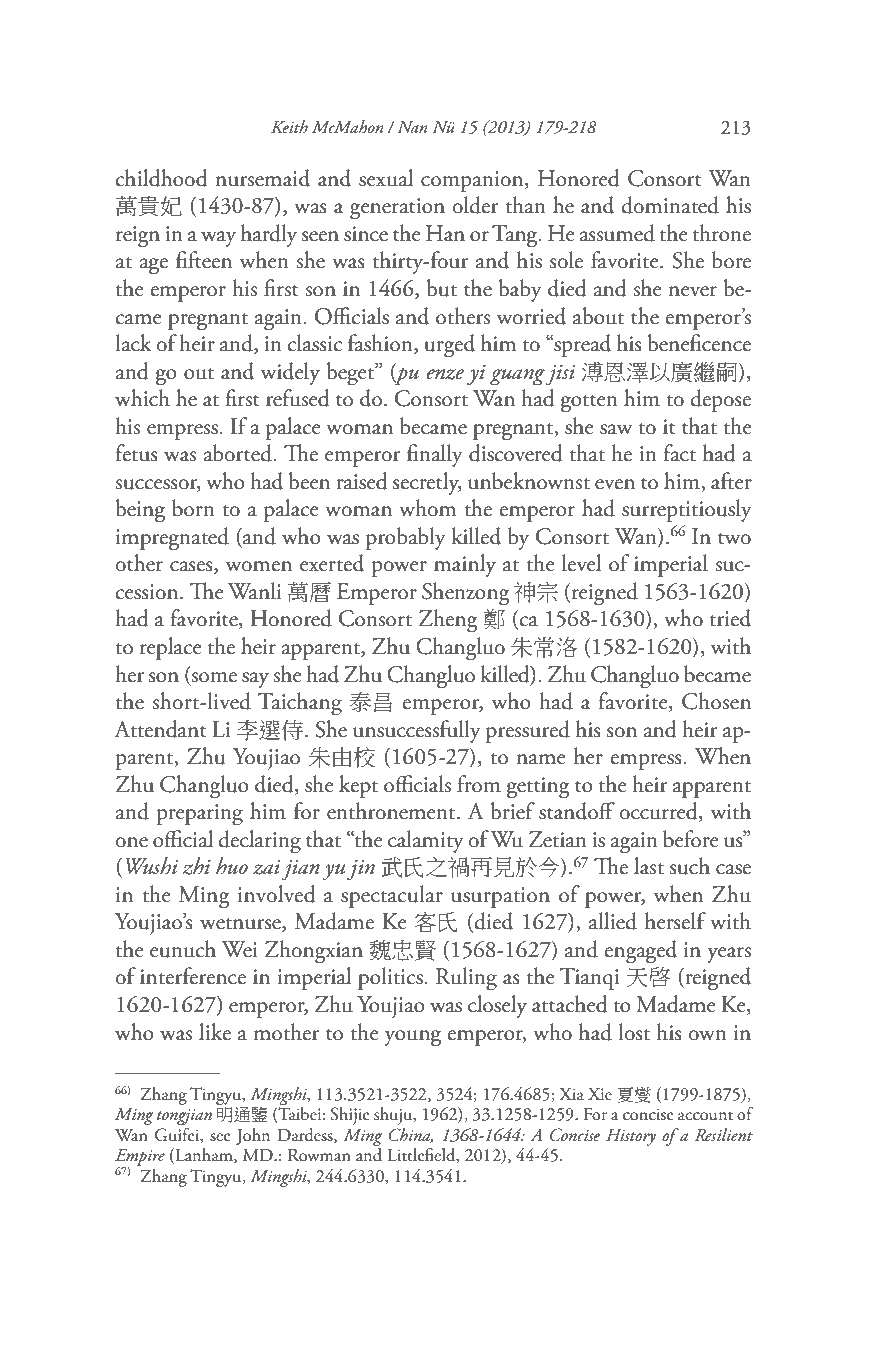  Describe the element at coordinates (392, 896) in the image. I see `spectacular` at that location.
